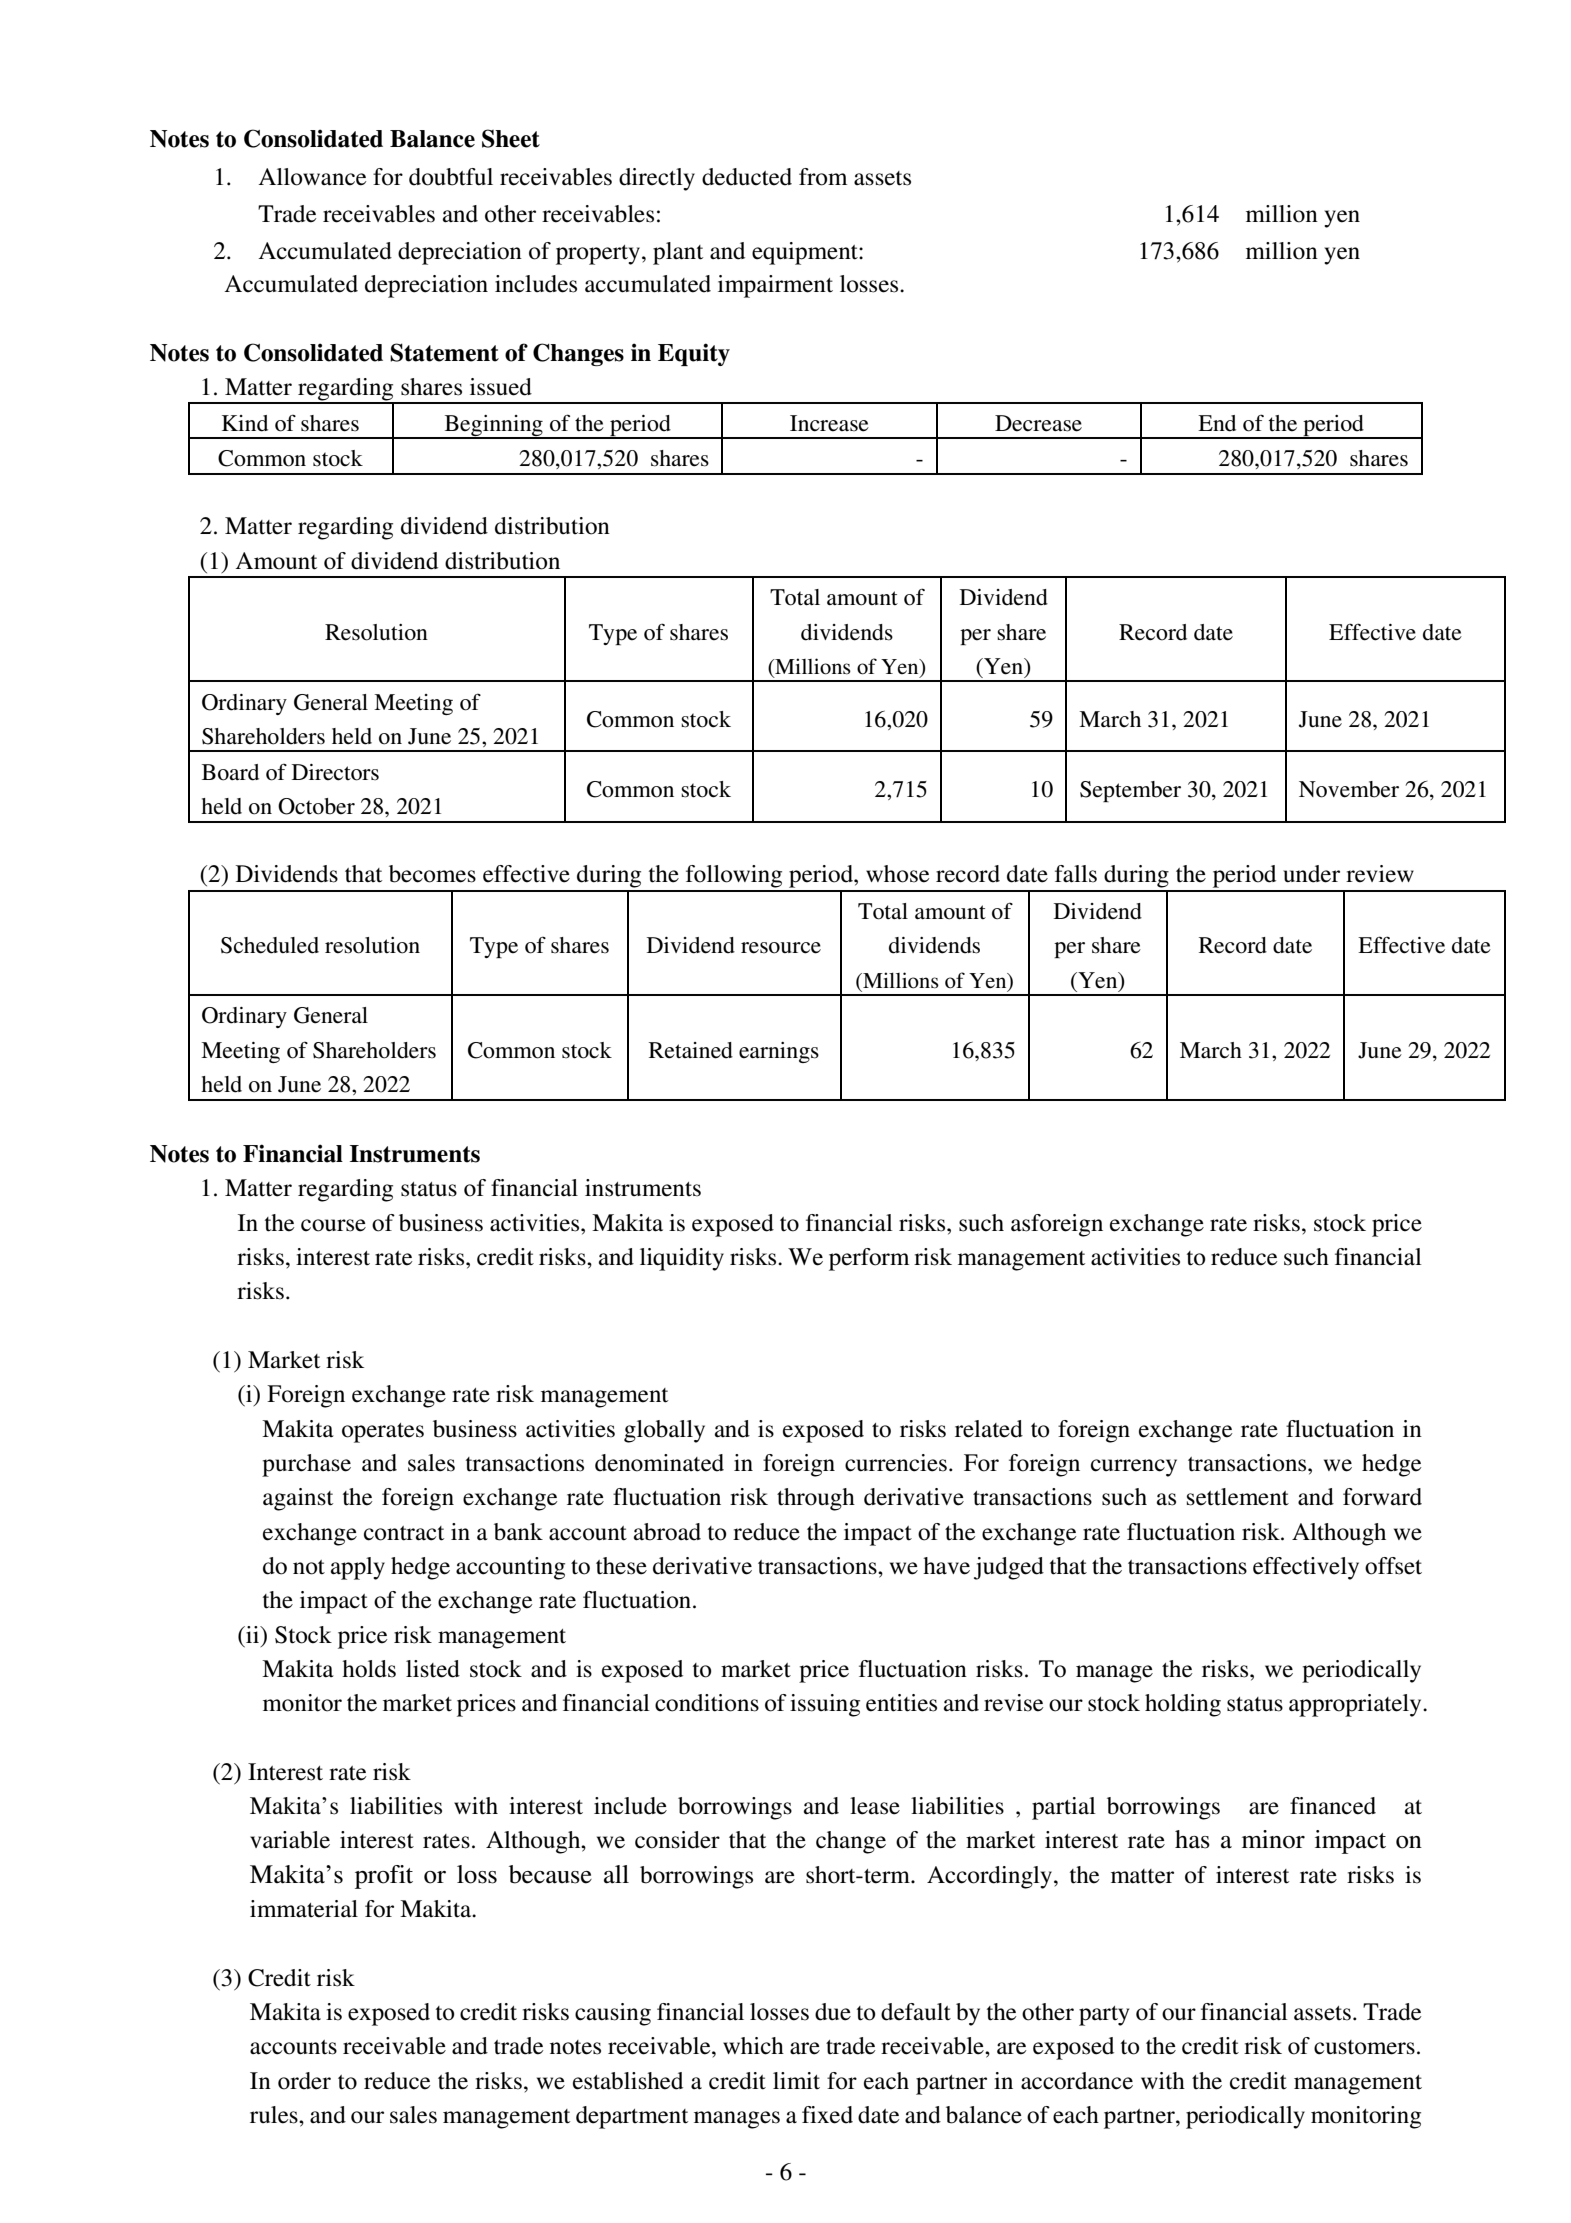 The width and height of the screenshot is (1571, 2223). What do you see at coordinates (312, 177) in the screenshot?
I see `Allowance` at bounding box center [312, 177].
